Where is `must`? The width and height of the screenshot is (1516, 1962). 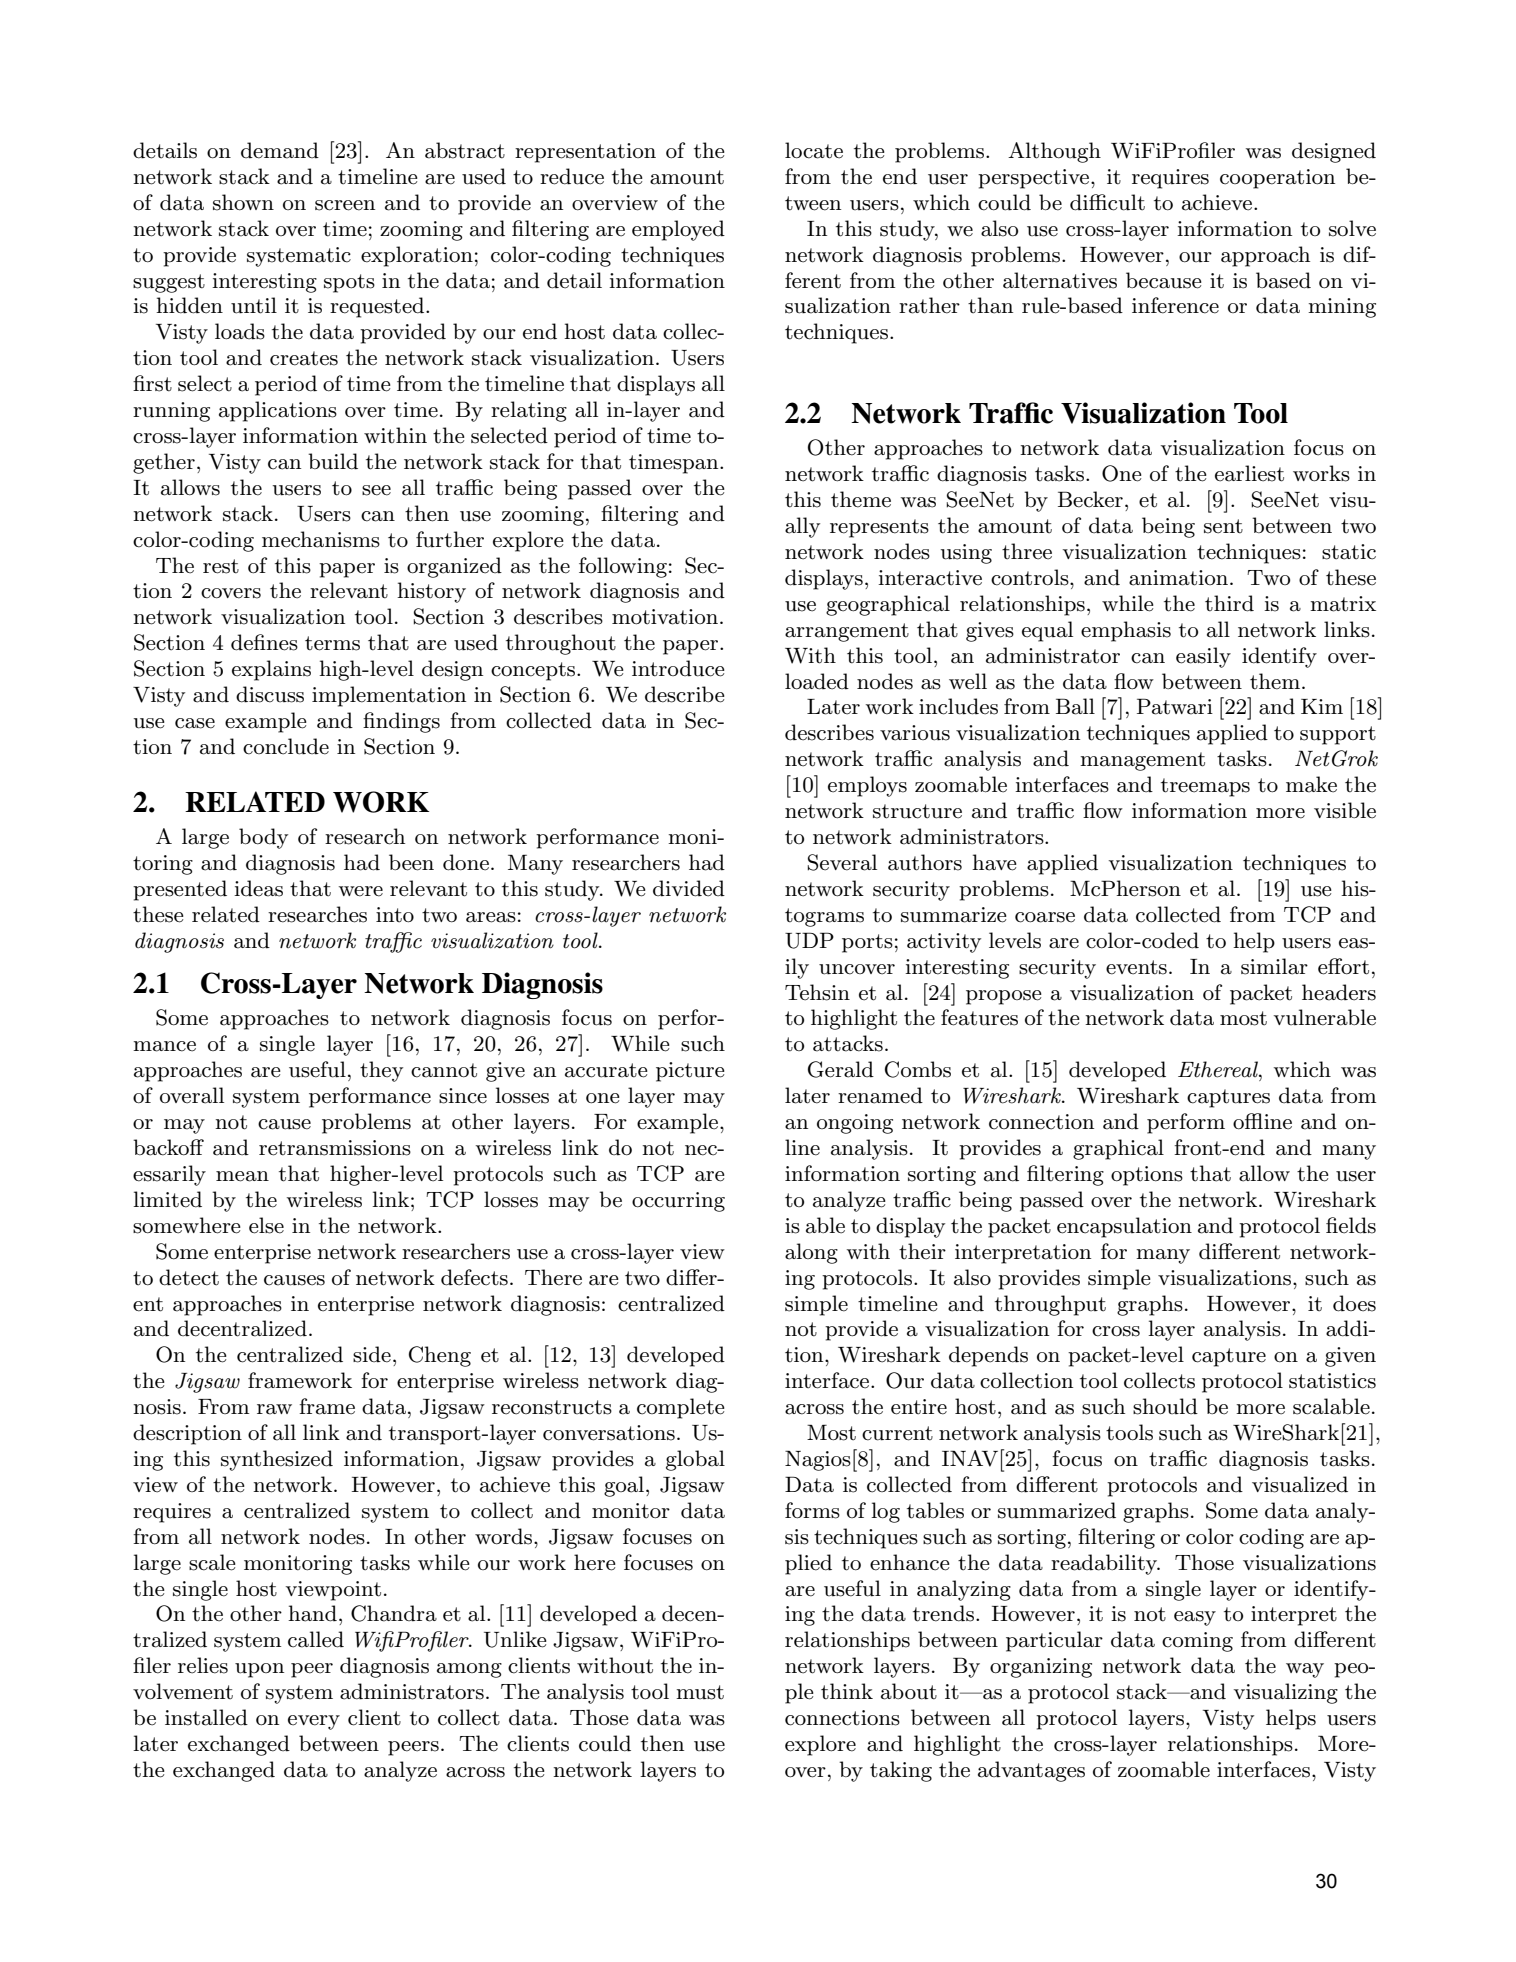
must is located at coordinates (700, 1692).
